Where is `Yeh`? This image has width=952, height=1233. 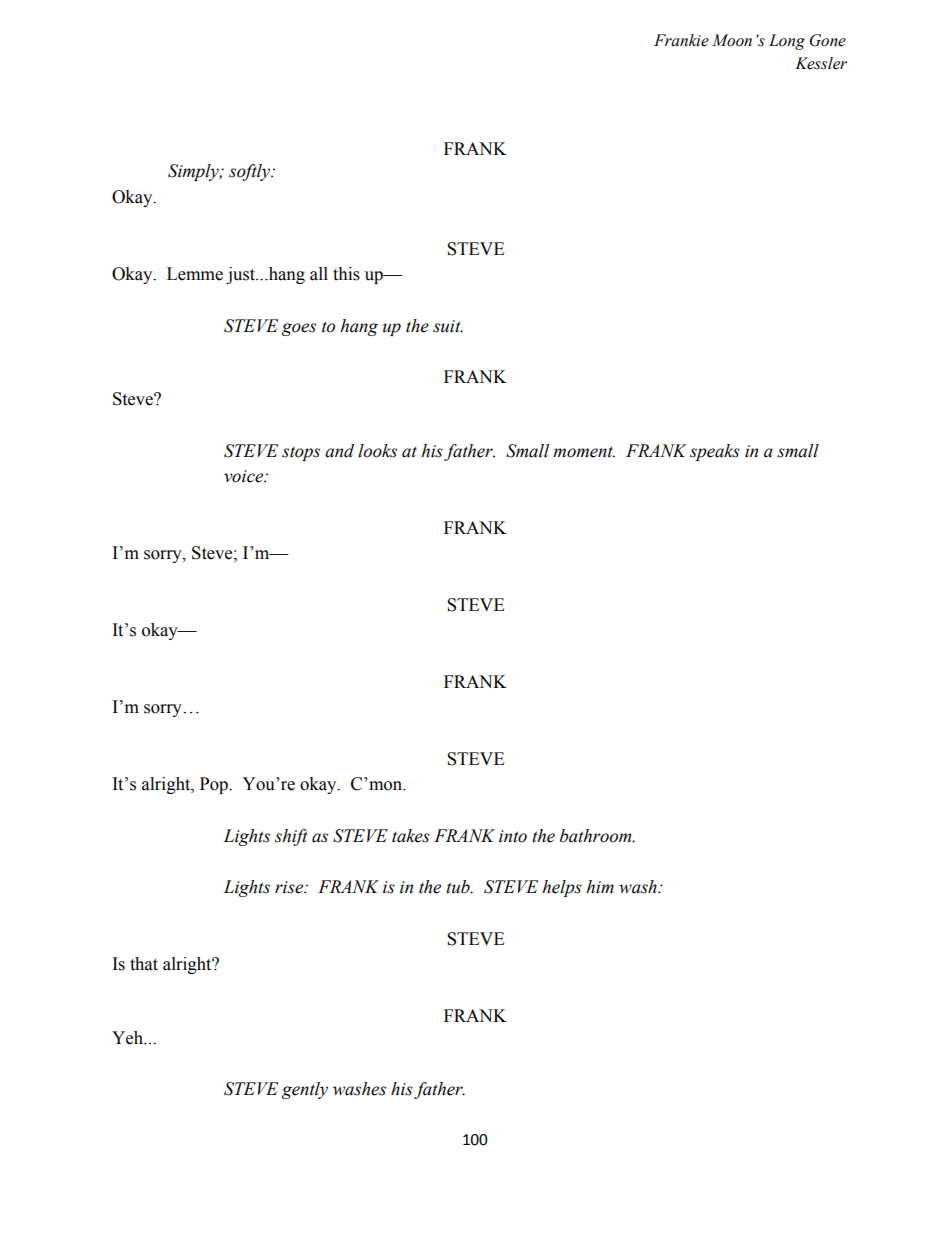
Yeh is located at coordinates (128, 1038).
